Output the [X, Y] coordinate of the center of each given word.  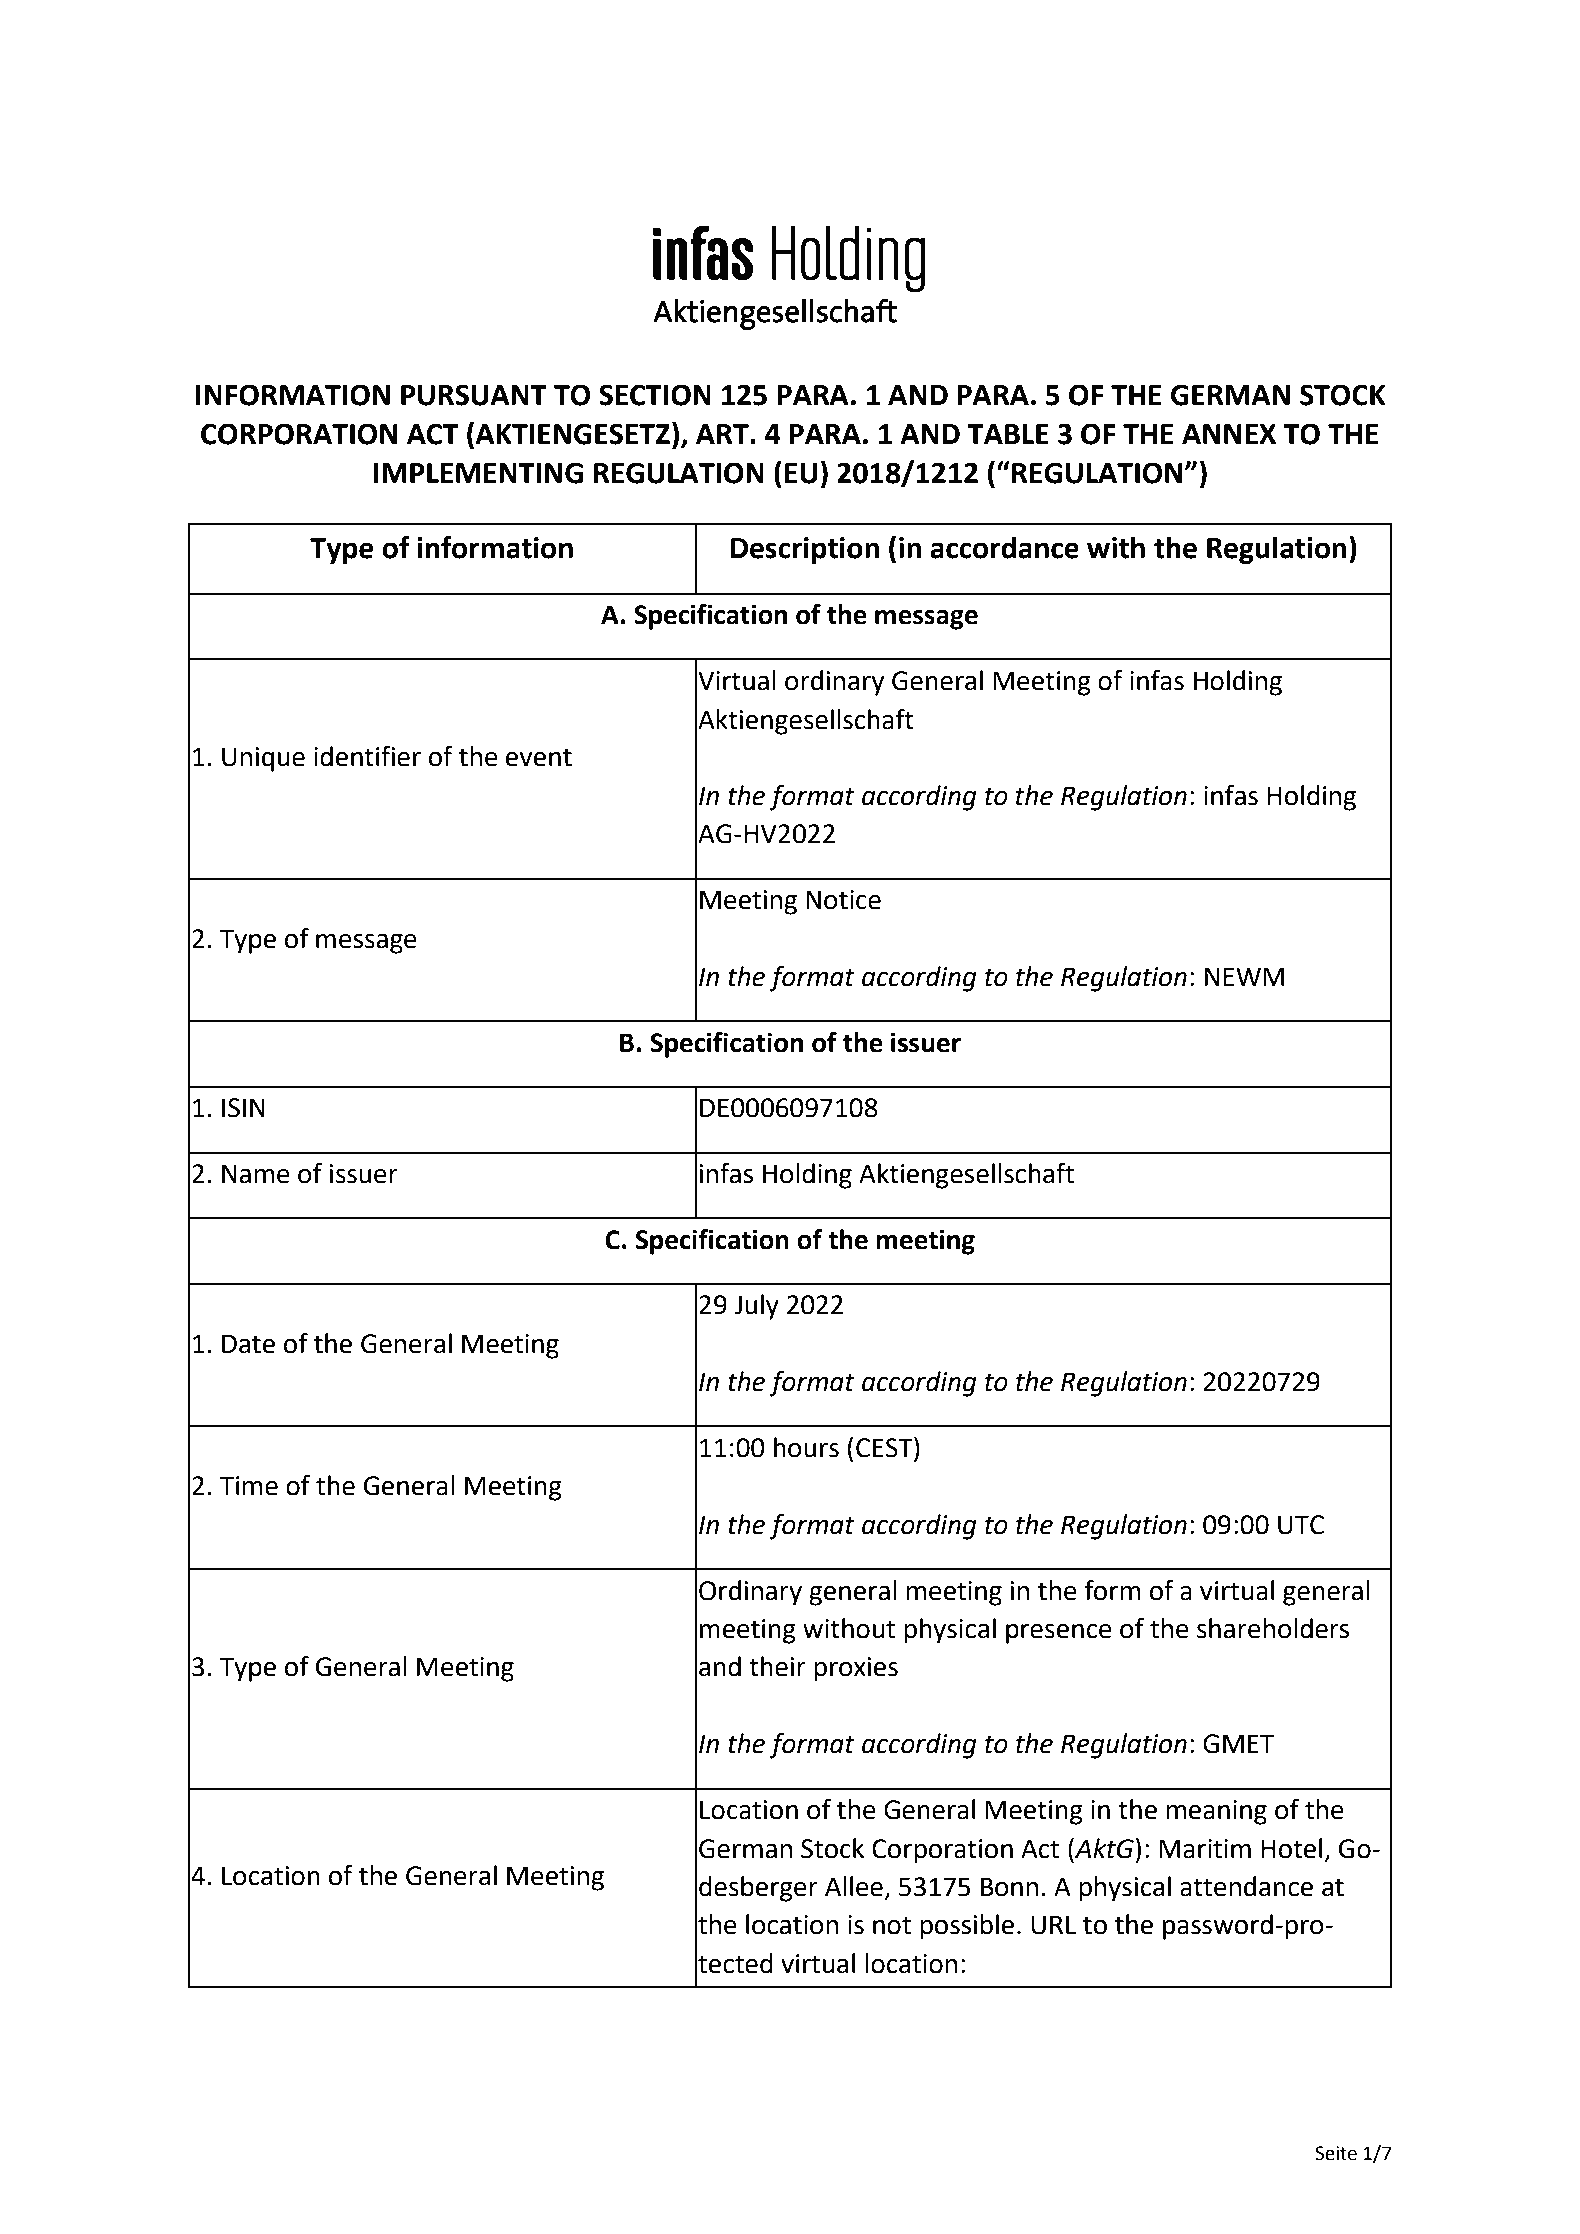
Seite [1336, 2153]
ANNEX [1229, 434]
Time [249, 1486]
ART [723, 434]
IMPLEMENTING [478, 473]
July [756, 1307]
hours [806, 1447]
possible [967, 1927]
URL [1053, 1925]
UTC [1301, 1525]
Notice [843, 900]
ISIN [243, 1108]
